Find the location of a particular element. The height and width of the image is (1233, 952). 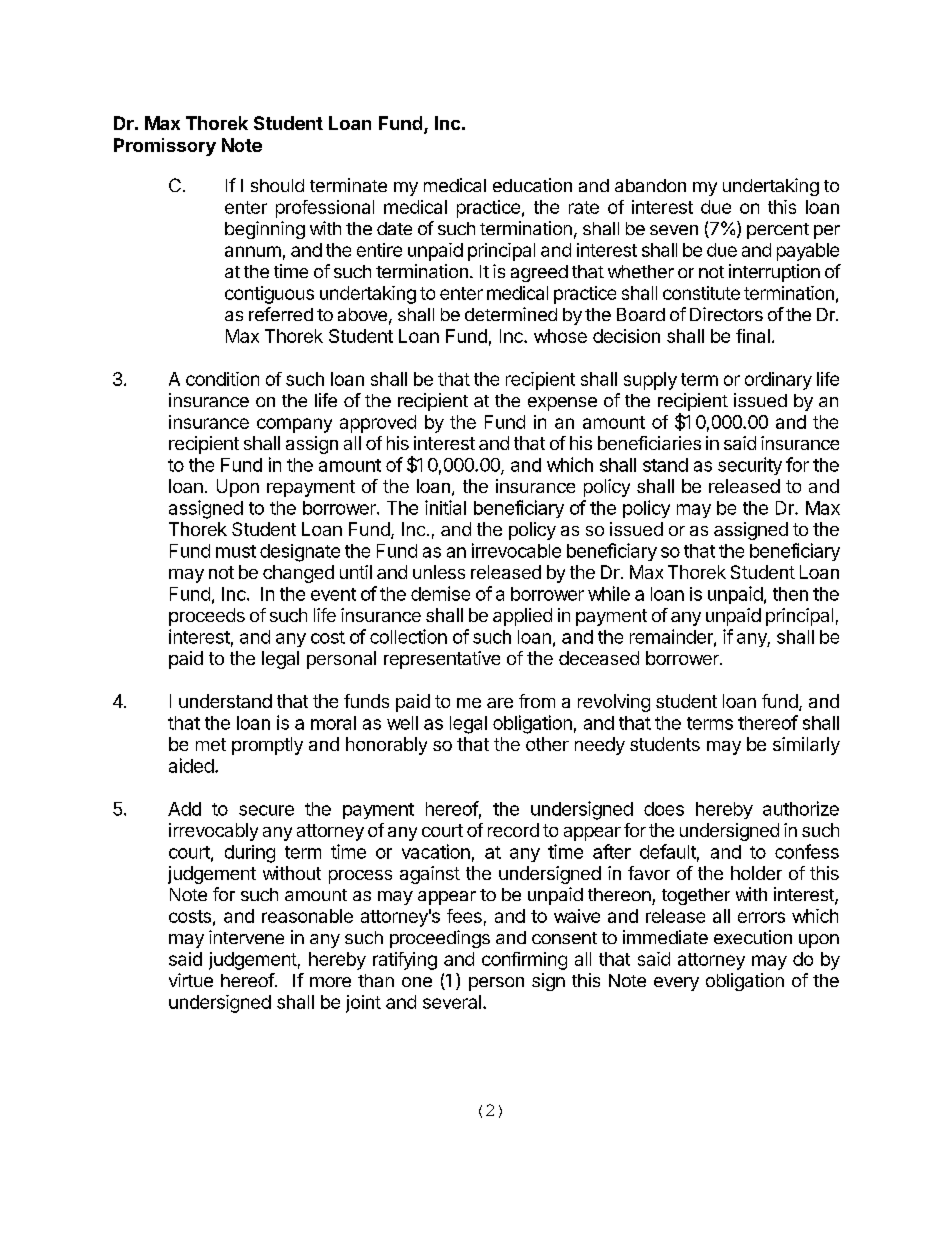

abandon is located at coordinates (650, 185).
